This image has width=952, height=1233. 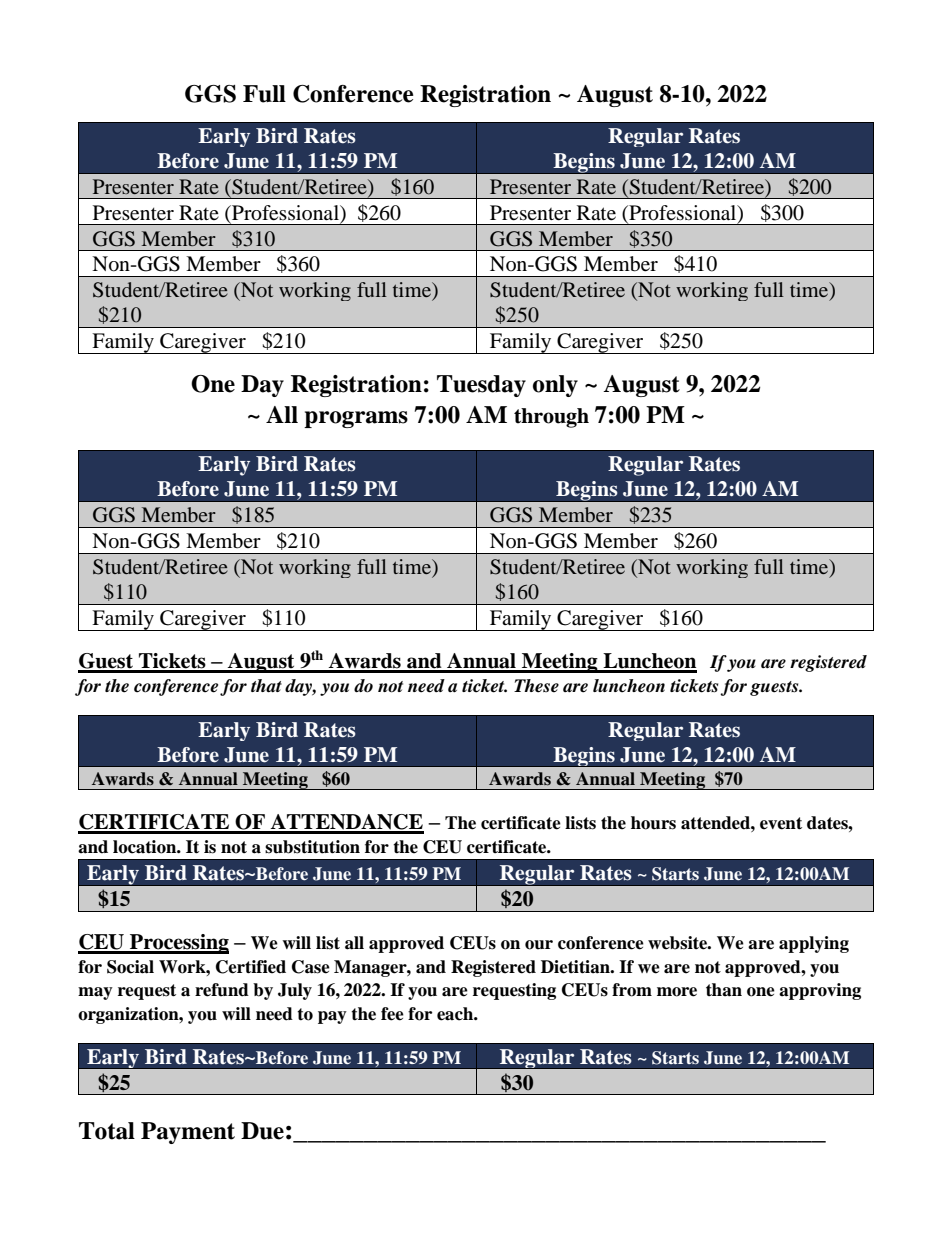 I want to click on fee, so click(x=392, y=1014).
